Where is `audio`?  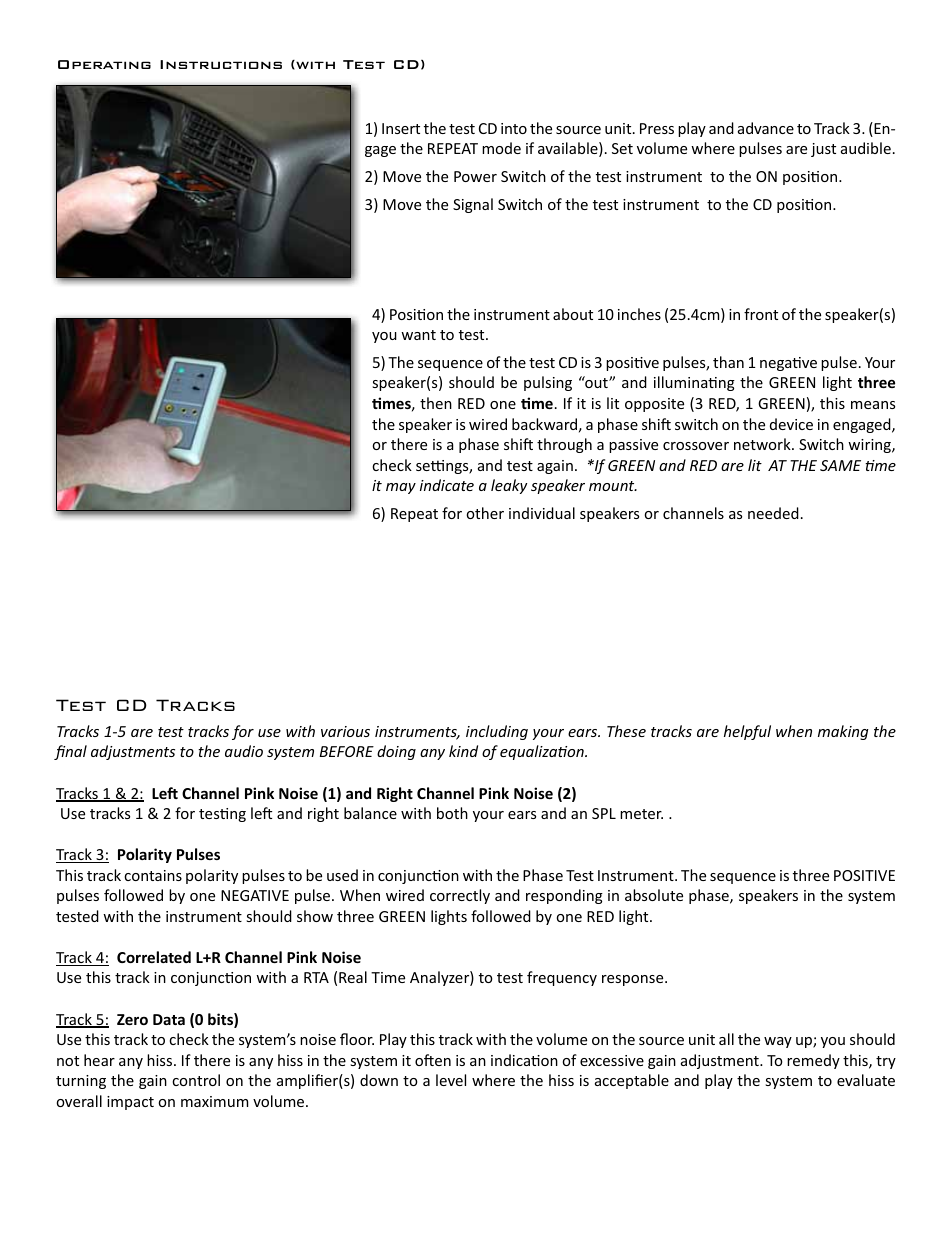 audio is located at coordinates (244, 751).
